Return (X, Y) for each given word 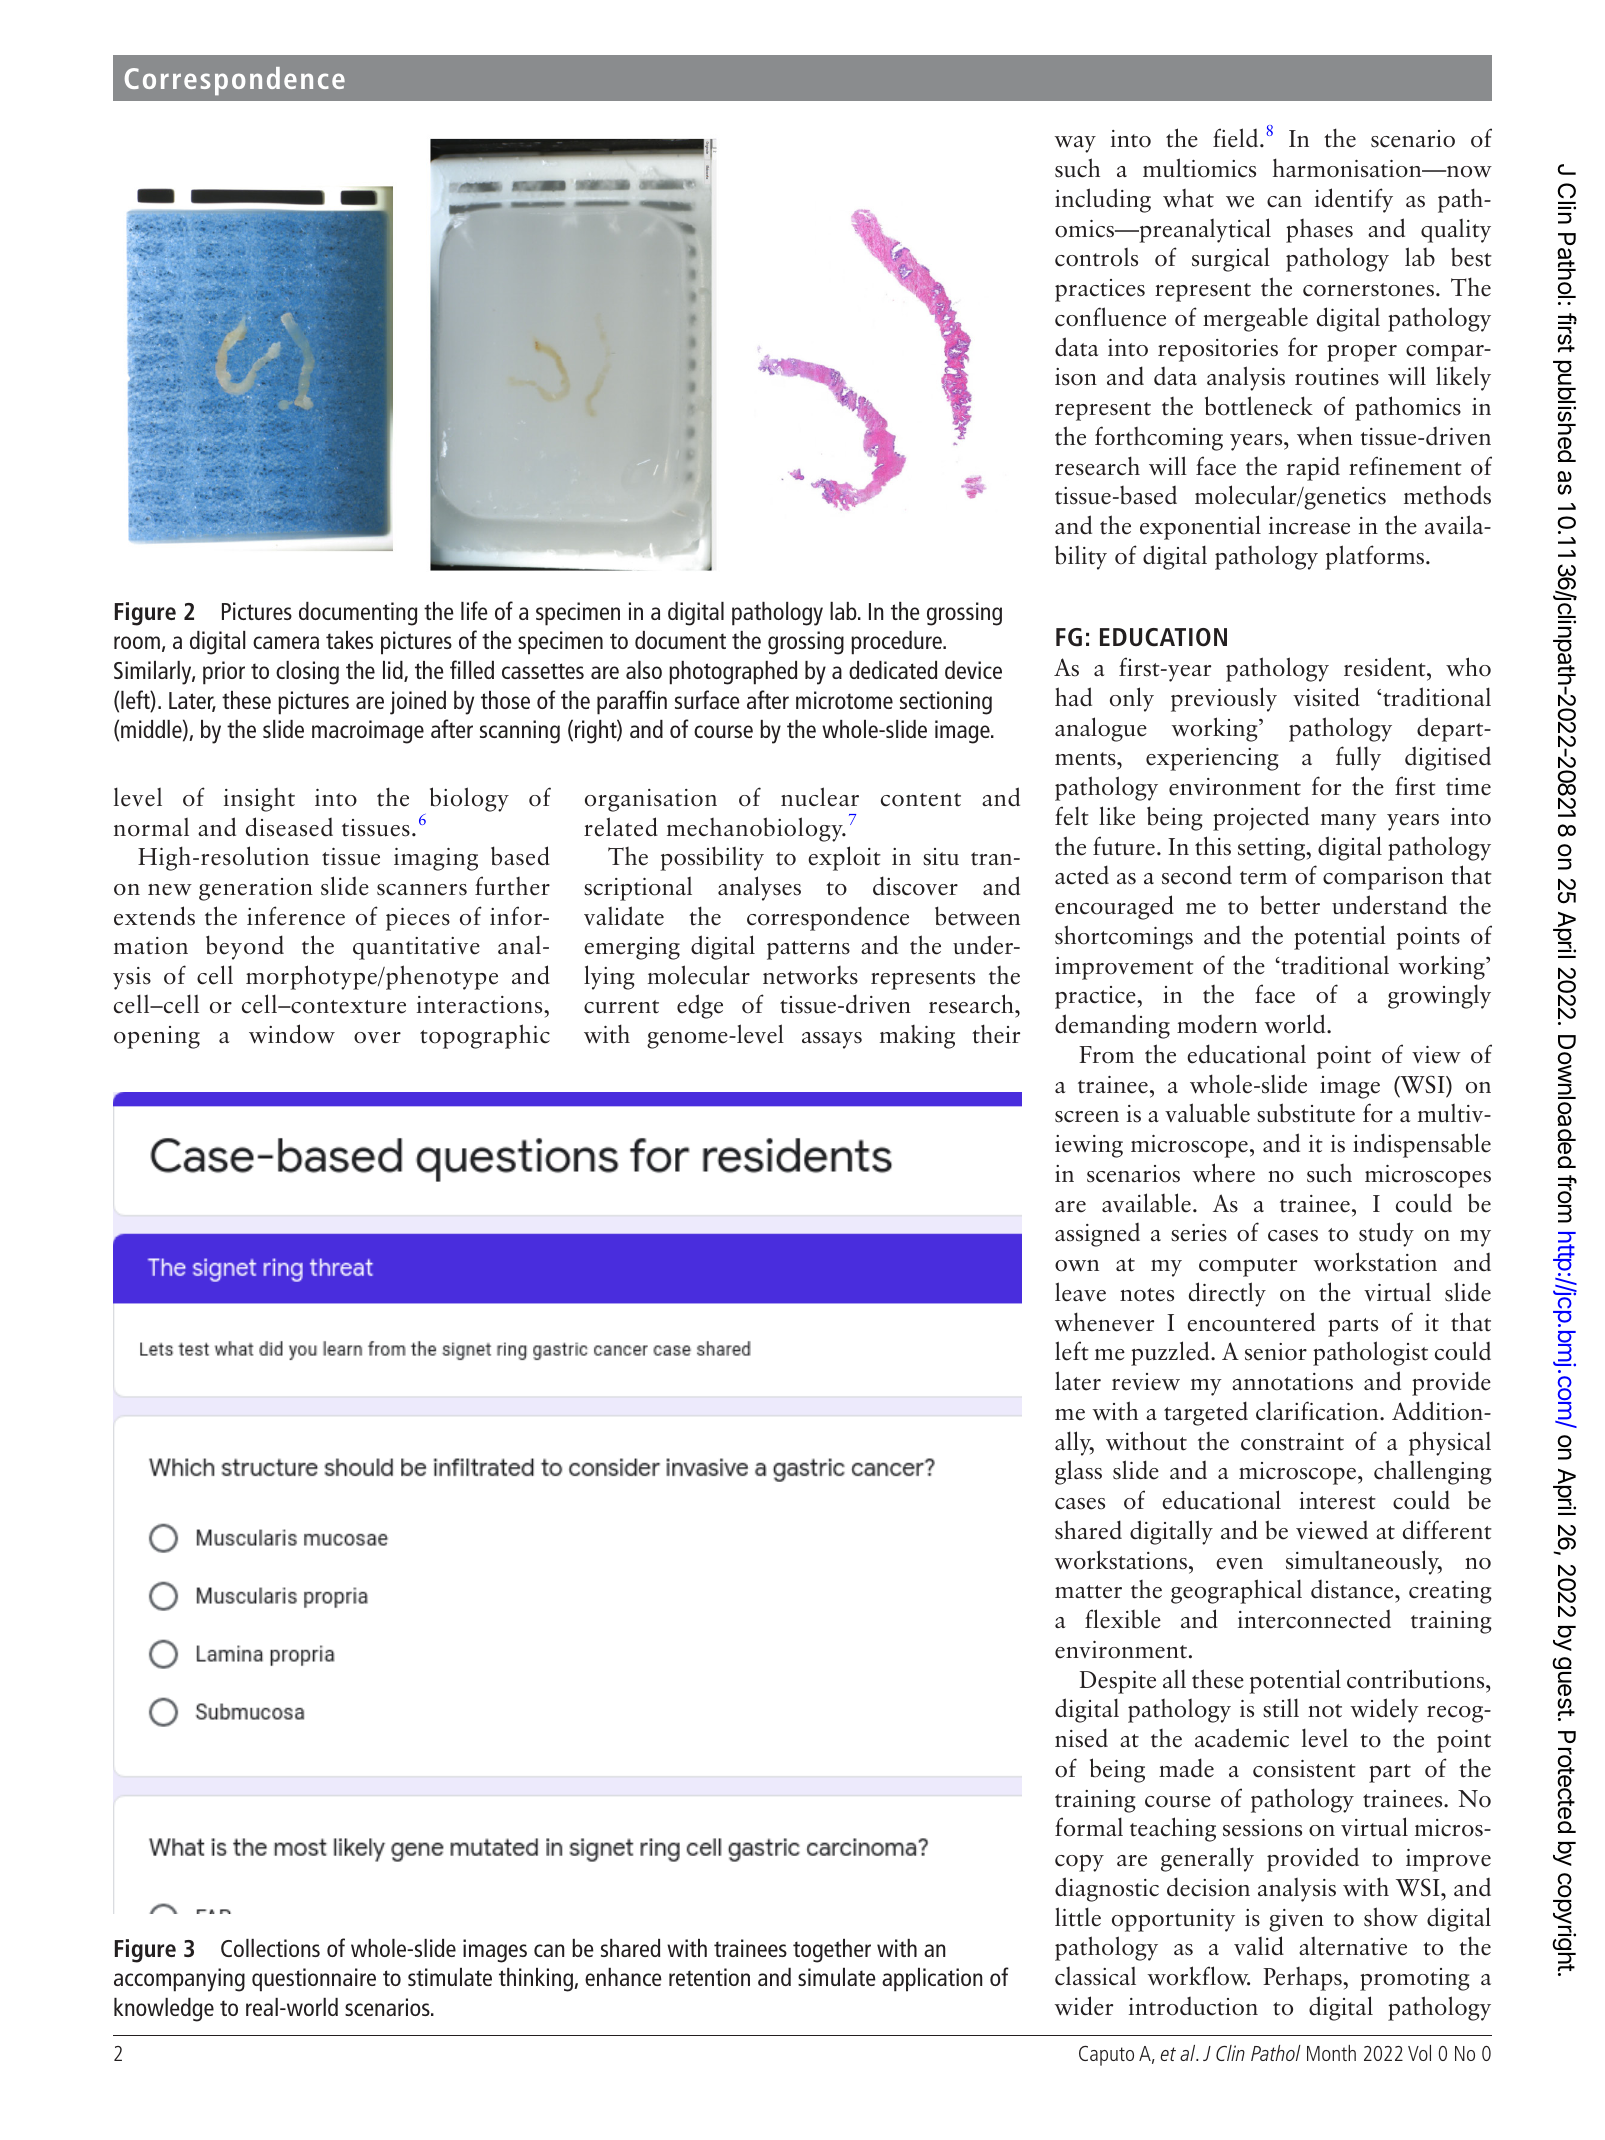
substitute (1306, 1113)
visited (1326, 697)
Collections (270, 1948)
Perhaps (1303, 1979)
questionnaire (314, 1980)
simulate (837, 1977)
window (292, 1034)
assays (832, 1040)
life (474, 610)
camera (286, 642)
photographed (733, 673)
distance (1353, 1589)
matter (1088, 1592)
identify (1354, 200)
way (1075, 144)
